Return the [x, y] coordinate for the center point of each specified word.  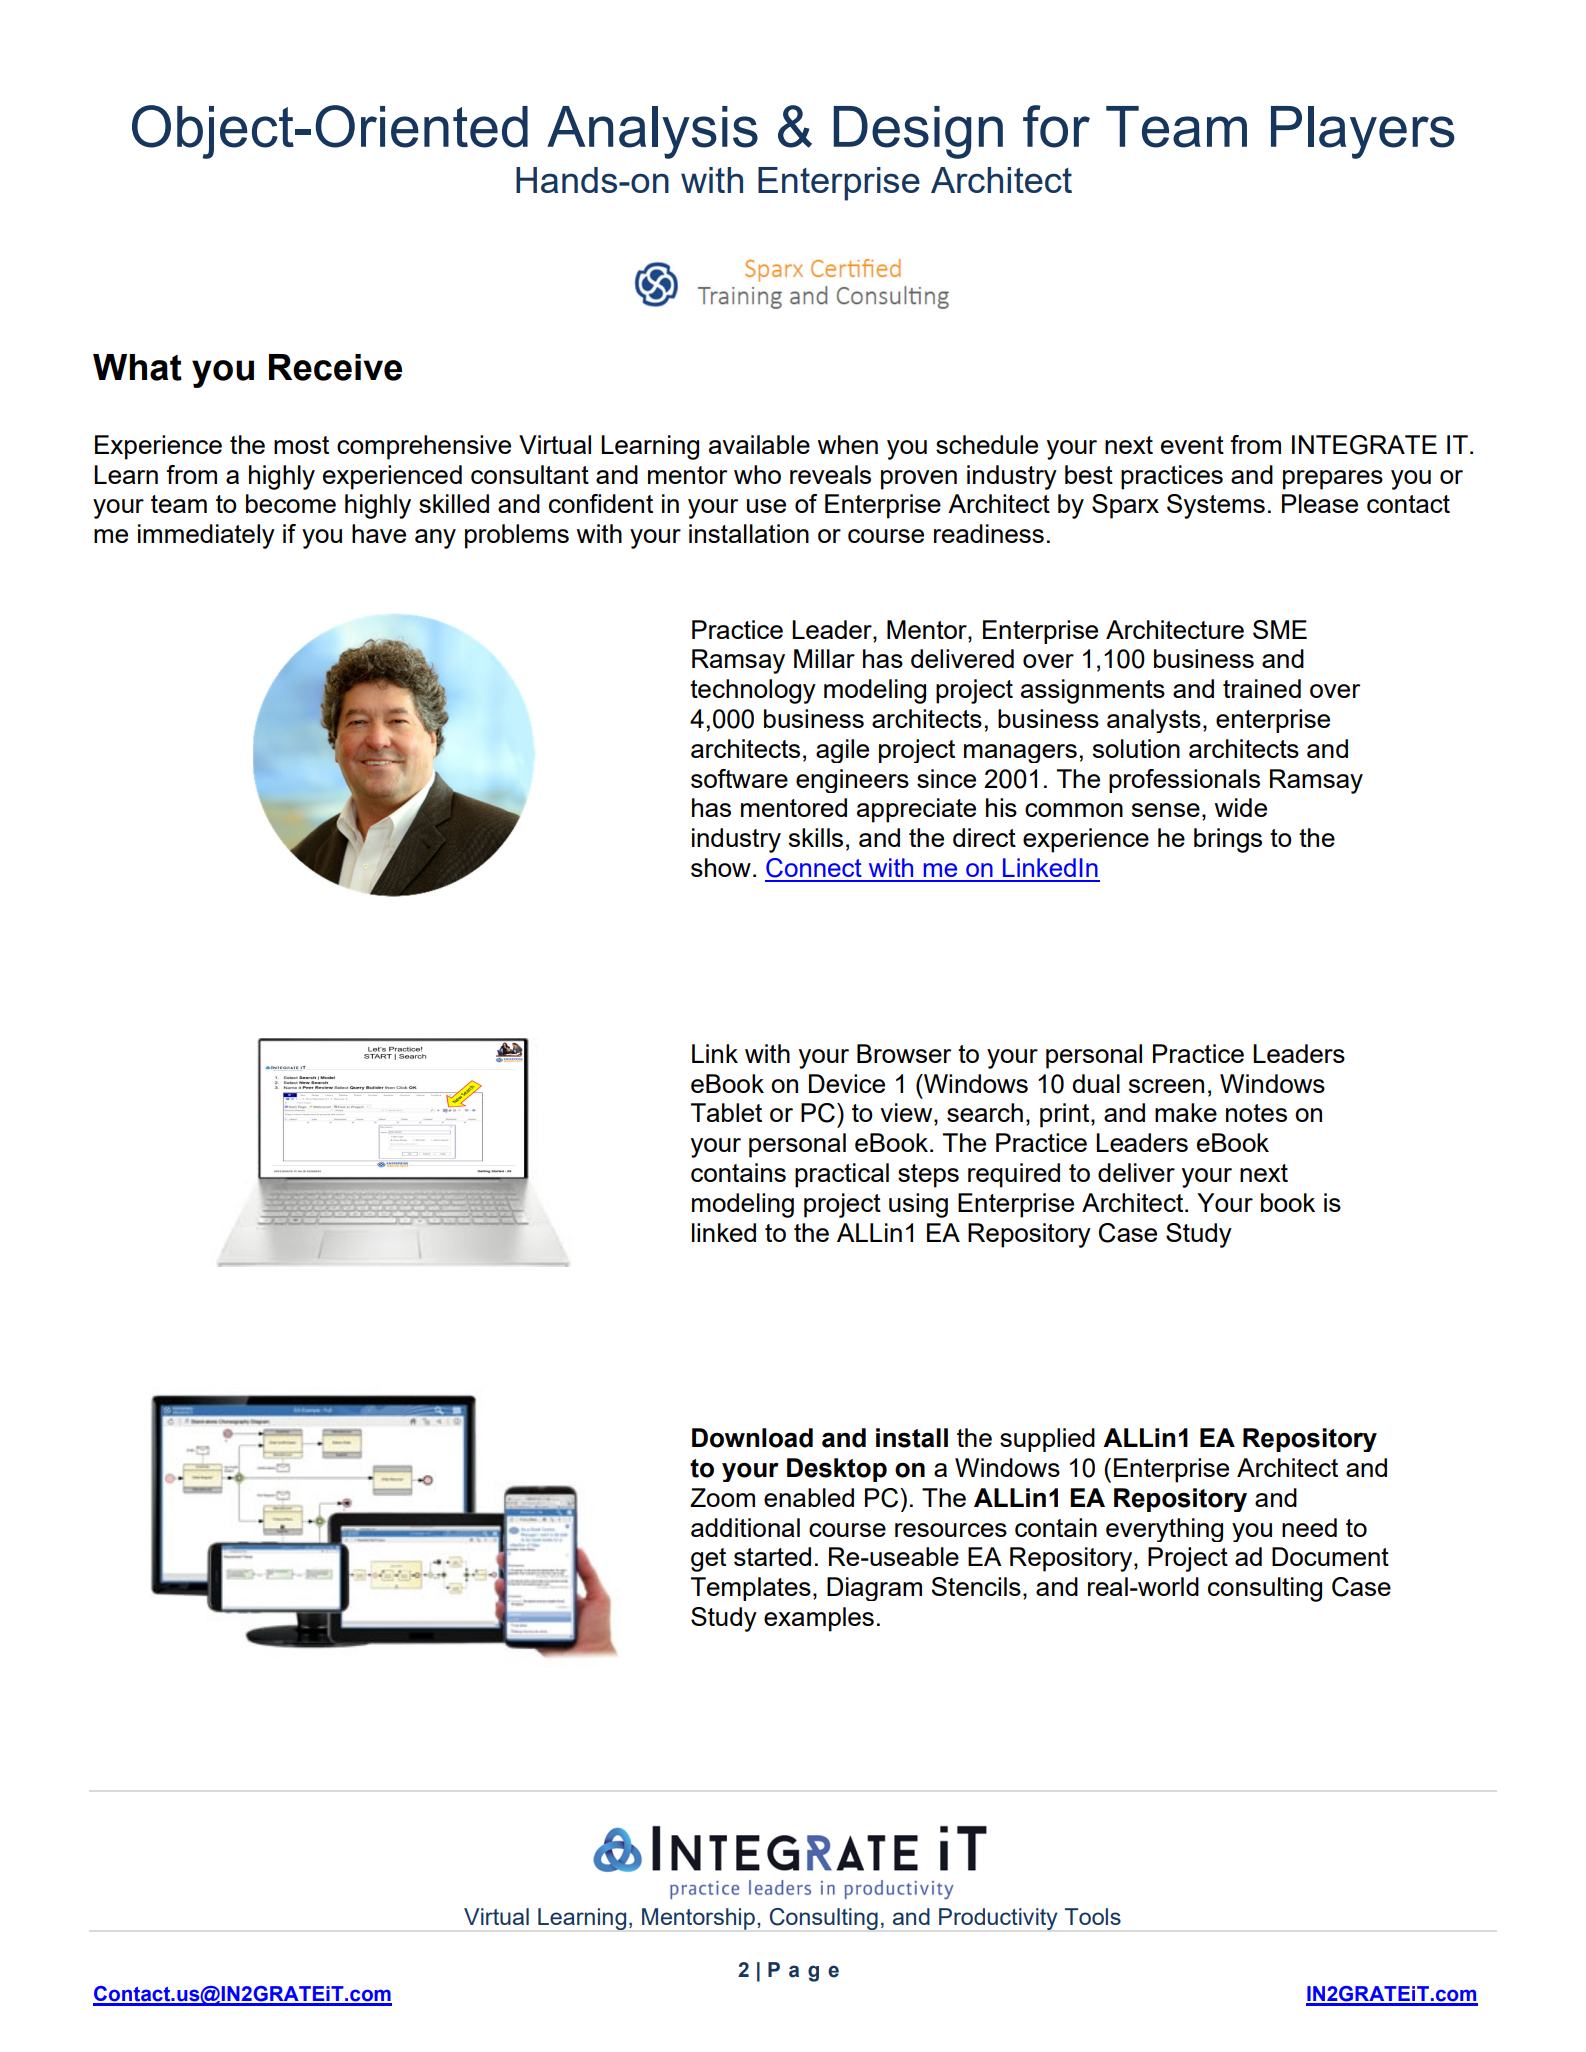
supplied [1047, 1440]
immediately [206, 536]
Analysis [652, 132]
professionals [1184, 781]
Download [752, 1438]
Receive [335, 367]
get [708, 1560]
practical [842, 1175]
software [739, 778]
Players [1363, 132]
